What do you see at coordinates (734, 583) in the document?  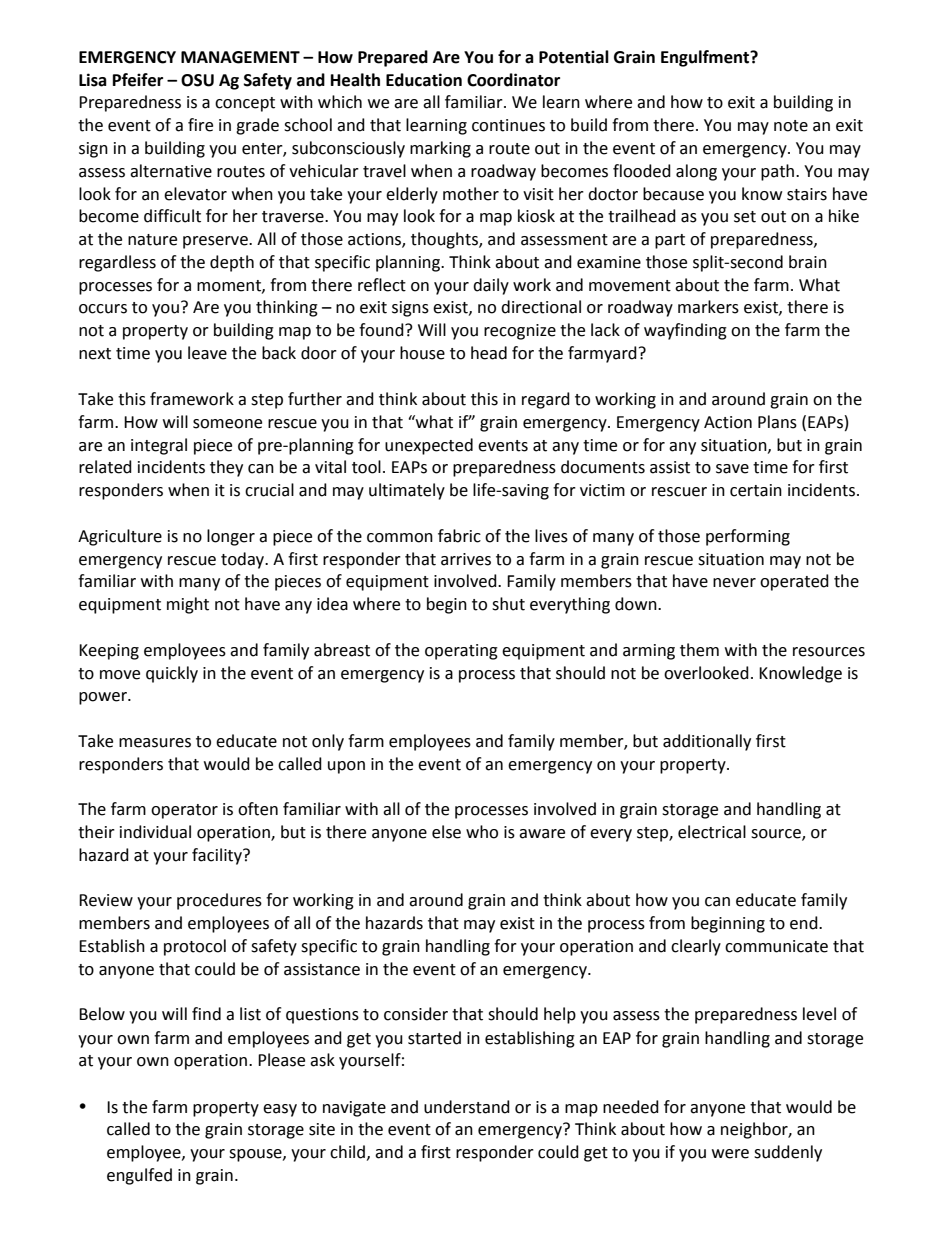 I see `never` at bounding box center [734, 583].
